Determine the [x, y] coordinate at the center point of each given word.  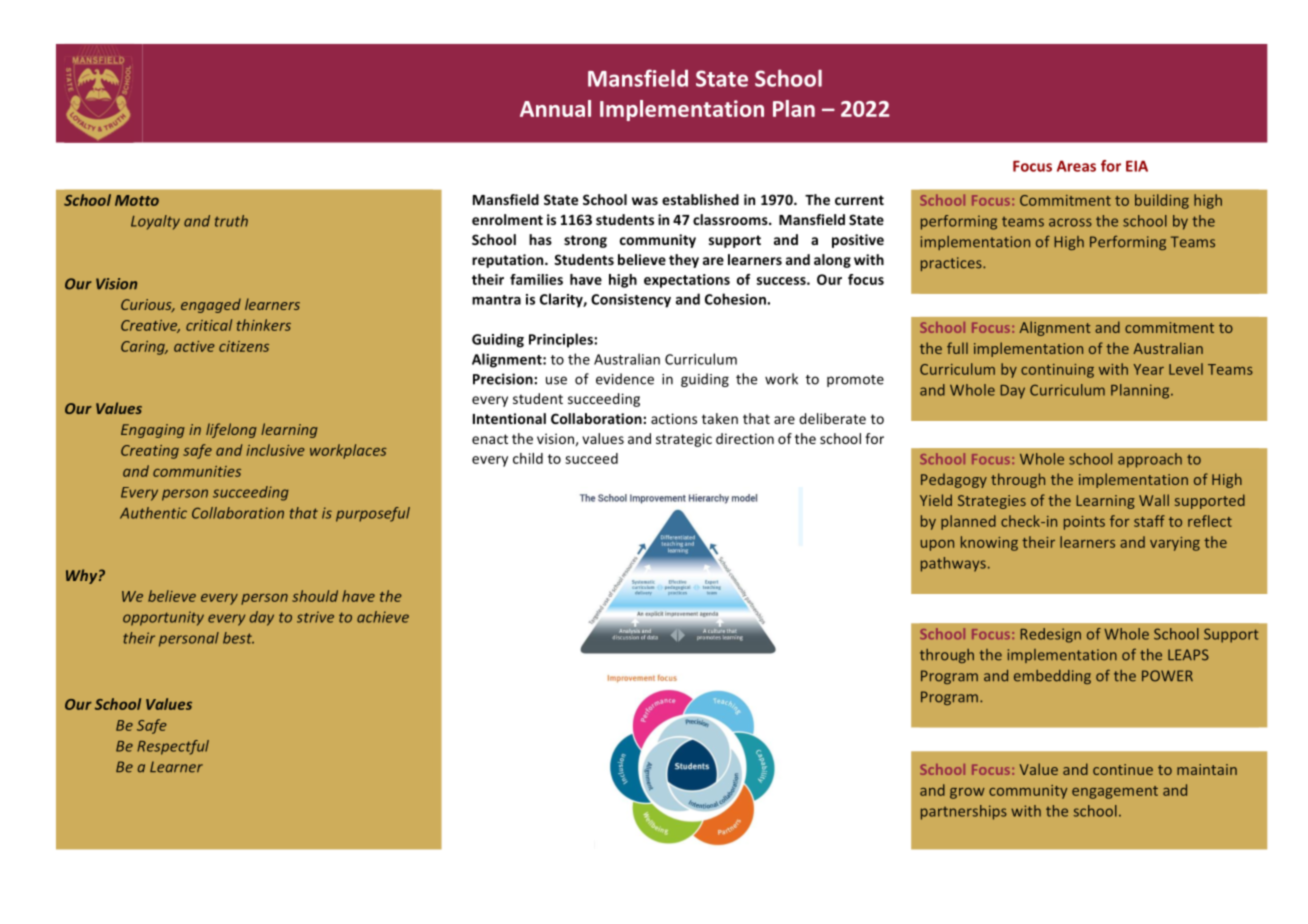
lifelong [231, 430]
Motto [137, 200]
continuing [1057, 371]
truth [231, 221]
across [1070, 222]
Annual [555, 108]
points [1084, 523]
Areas [1076, 166]
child [528, 458]
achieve [383, 617]
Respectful [173, 747]
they [684, 261]
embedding [1052, 677]
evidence [625, 379]
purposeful [373, 514]
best [238, 638]
